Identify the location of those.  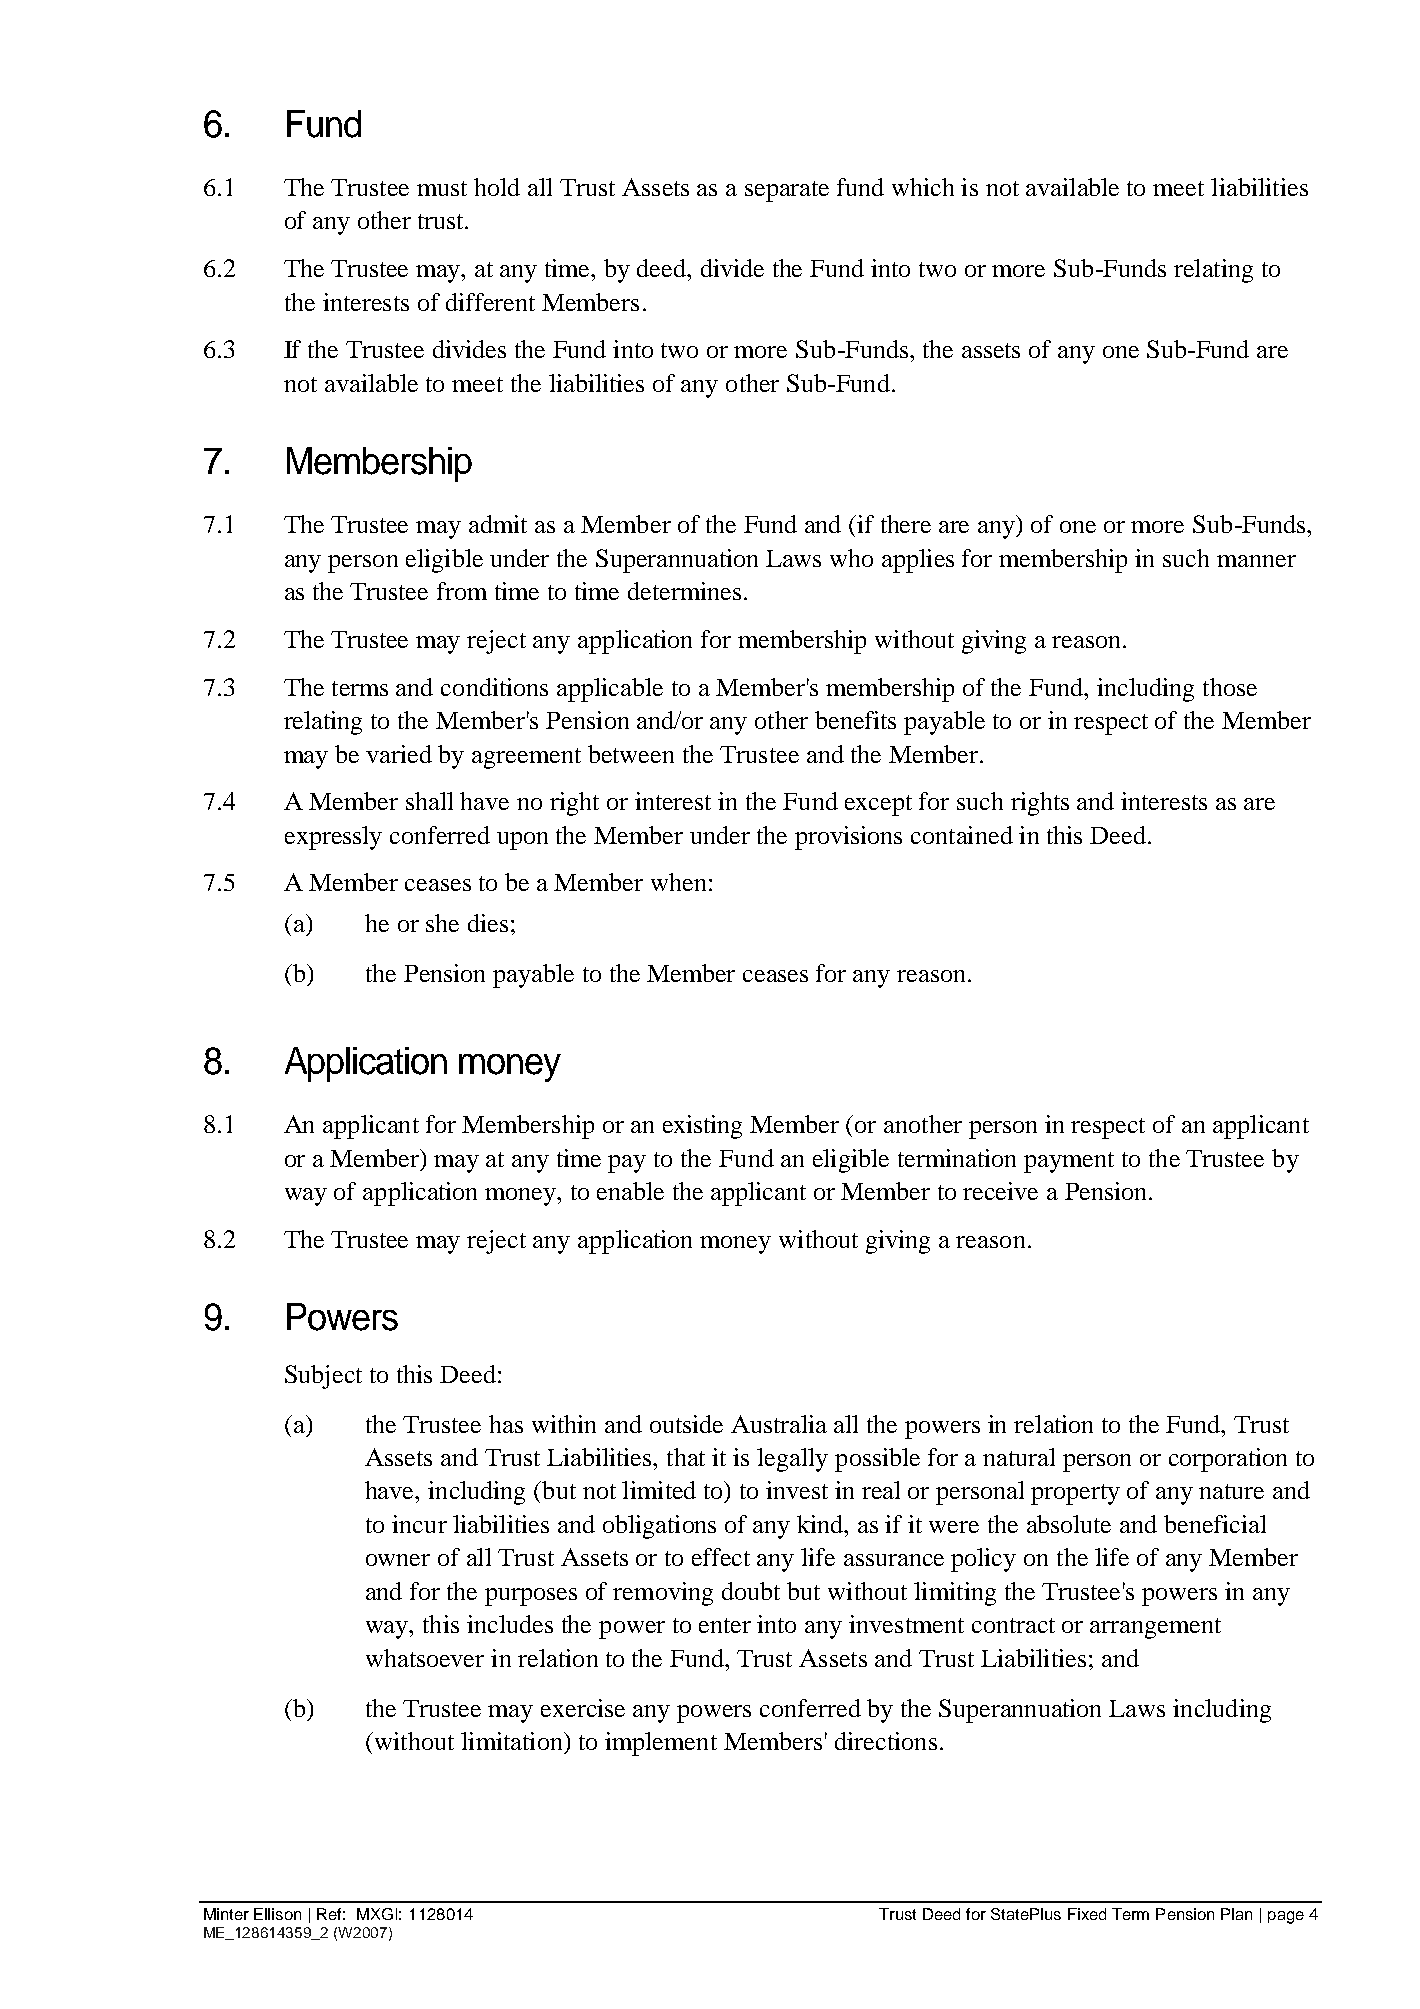
(1230, 687).
